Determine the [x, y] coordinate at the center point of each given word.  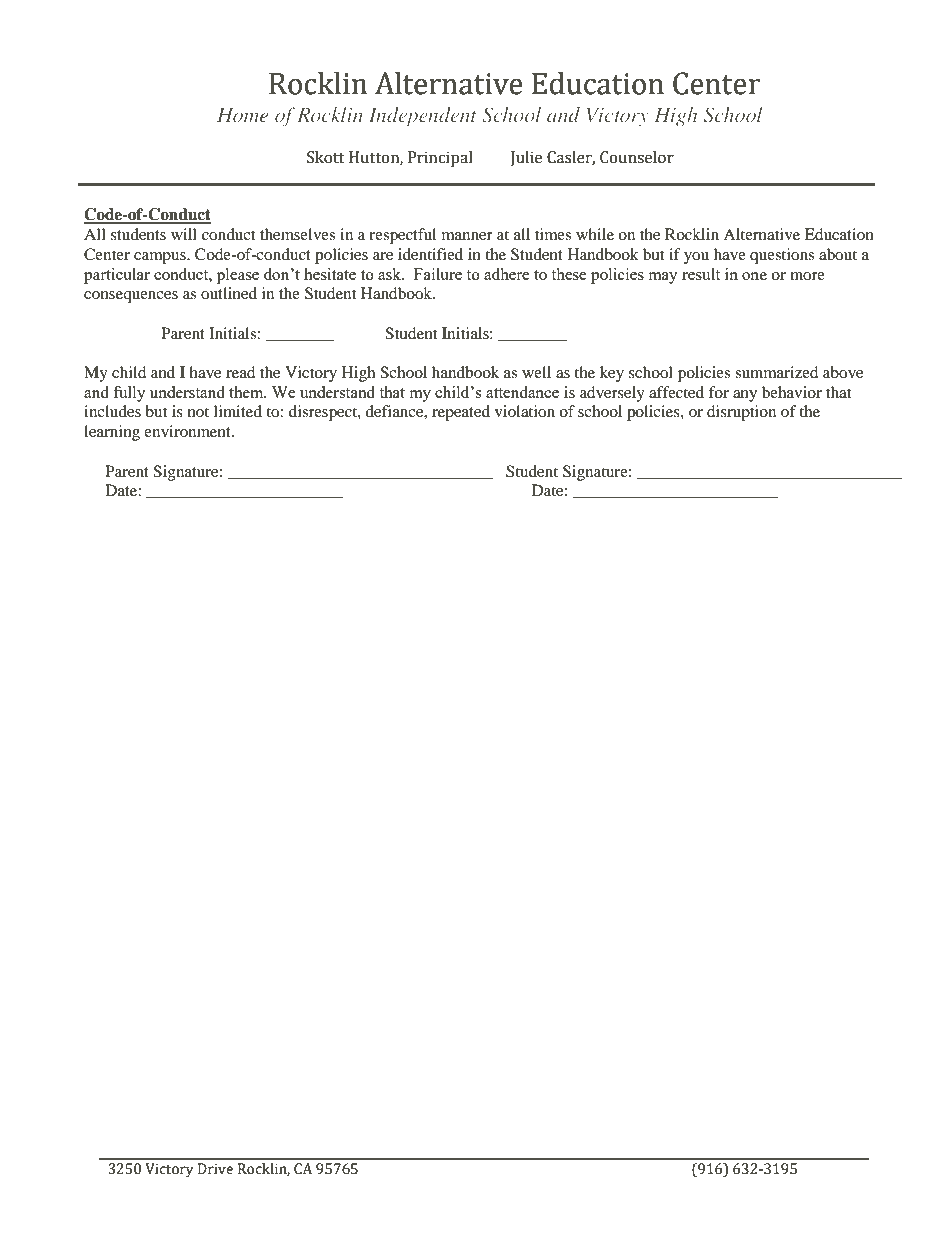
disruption [741, 413]
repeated [461, 413]
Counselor [637, 157]
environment [188, 431]
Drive [215, 1169]
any [745, 396]
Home [242, 115]
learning [112, 433]
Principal [440, 159]
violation [525, 411]
